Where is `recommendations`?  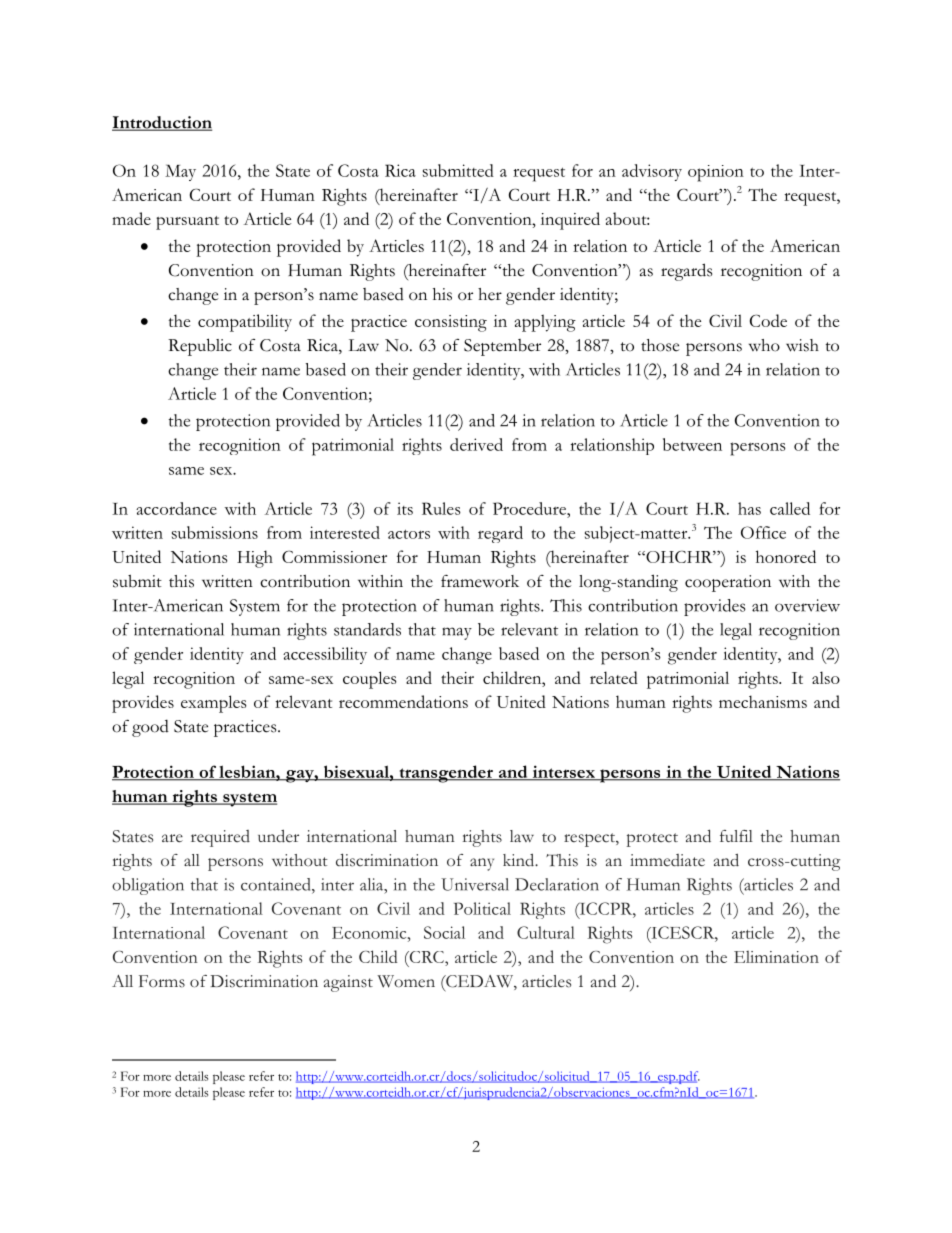 recommendations is located at coordinates (403, 701).
